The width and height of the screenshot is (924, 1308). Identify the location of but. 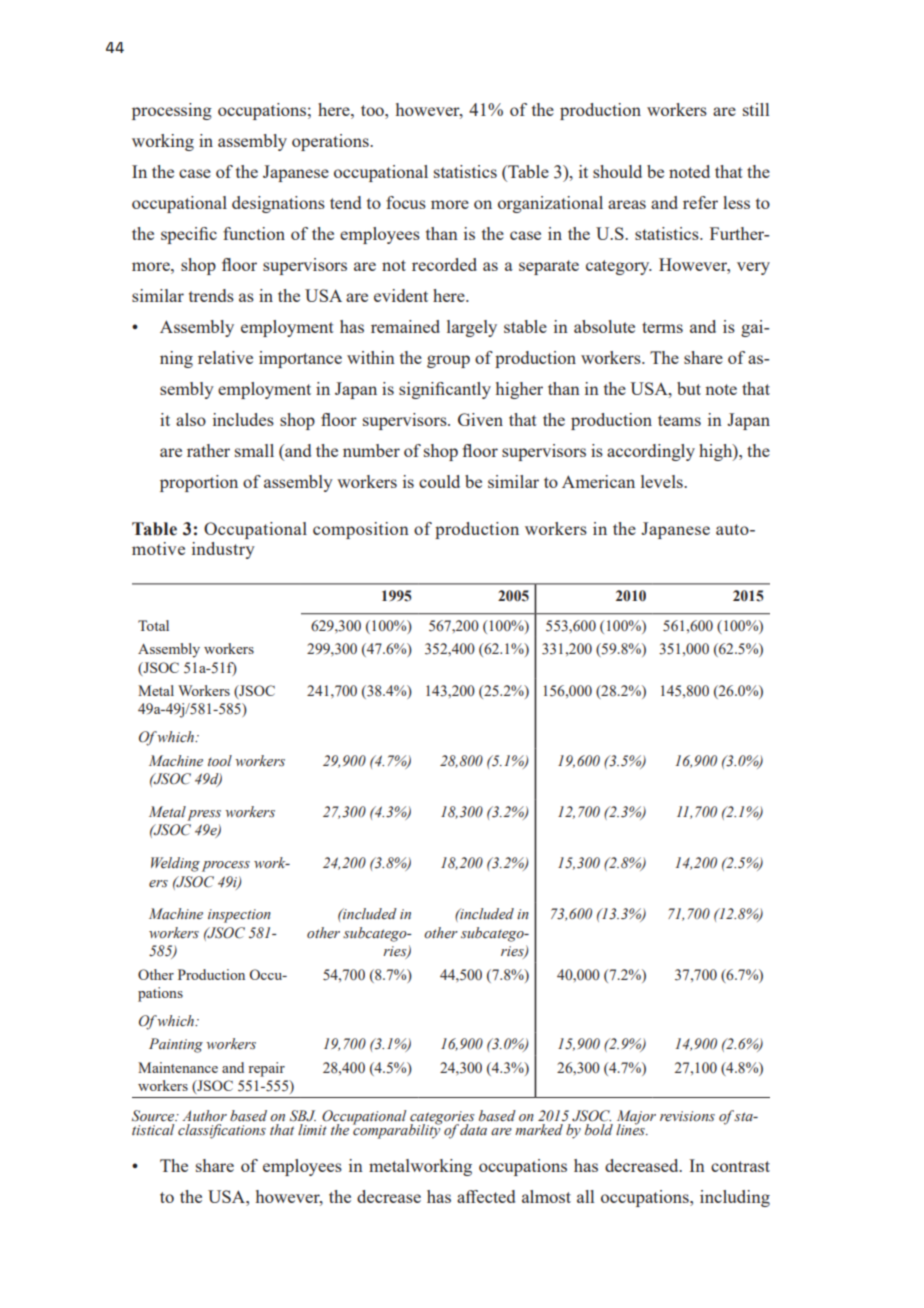
(689, 388).
